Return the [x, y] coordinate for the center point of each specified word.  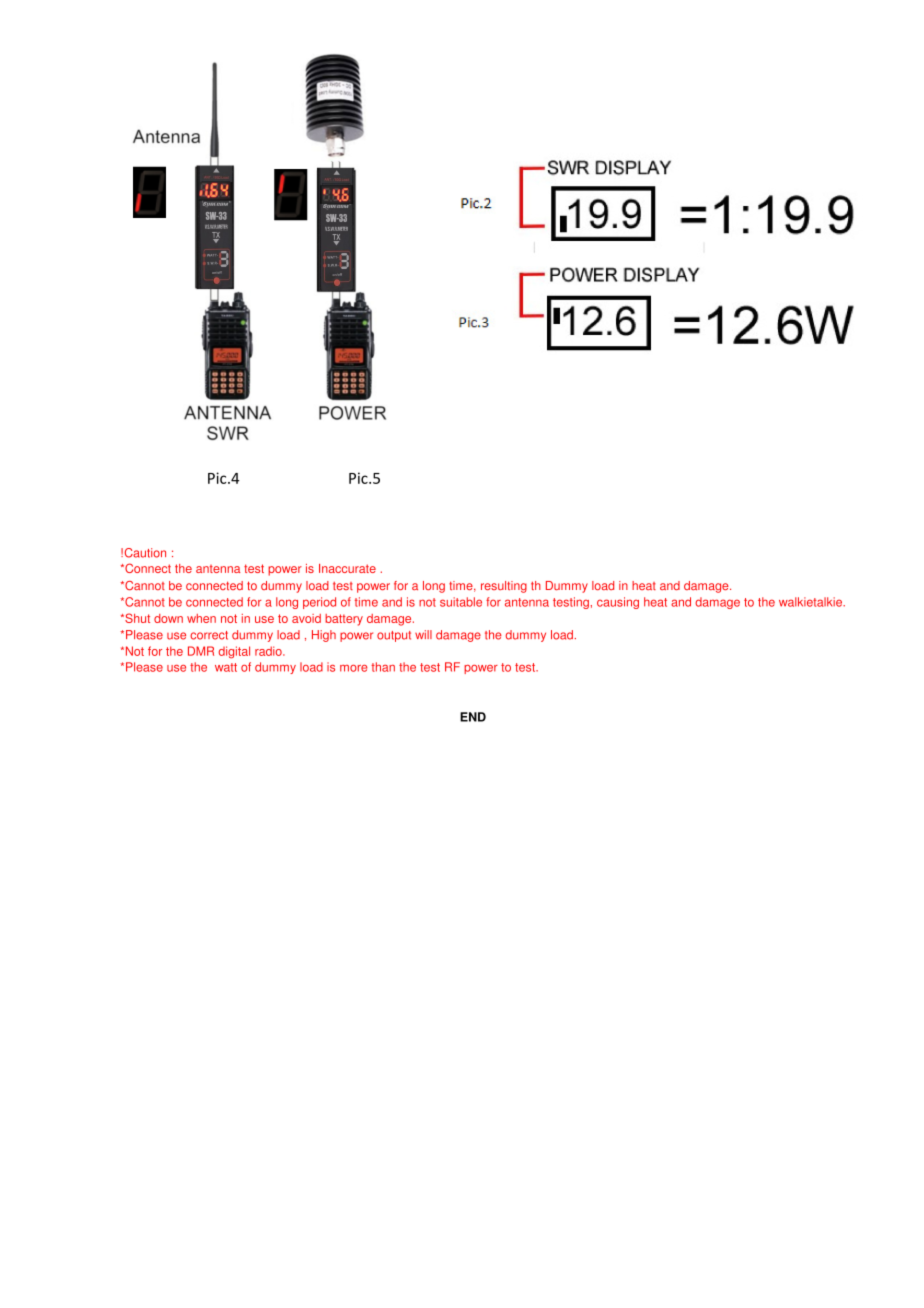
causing [618, 603]
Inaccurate [347, 568]
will [423, 634]
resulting [504, 587]
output [394, 636]
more [354, 668]
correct [209, 635]
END [473, 717]
